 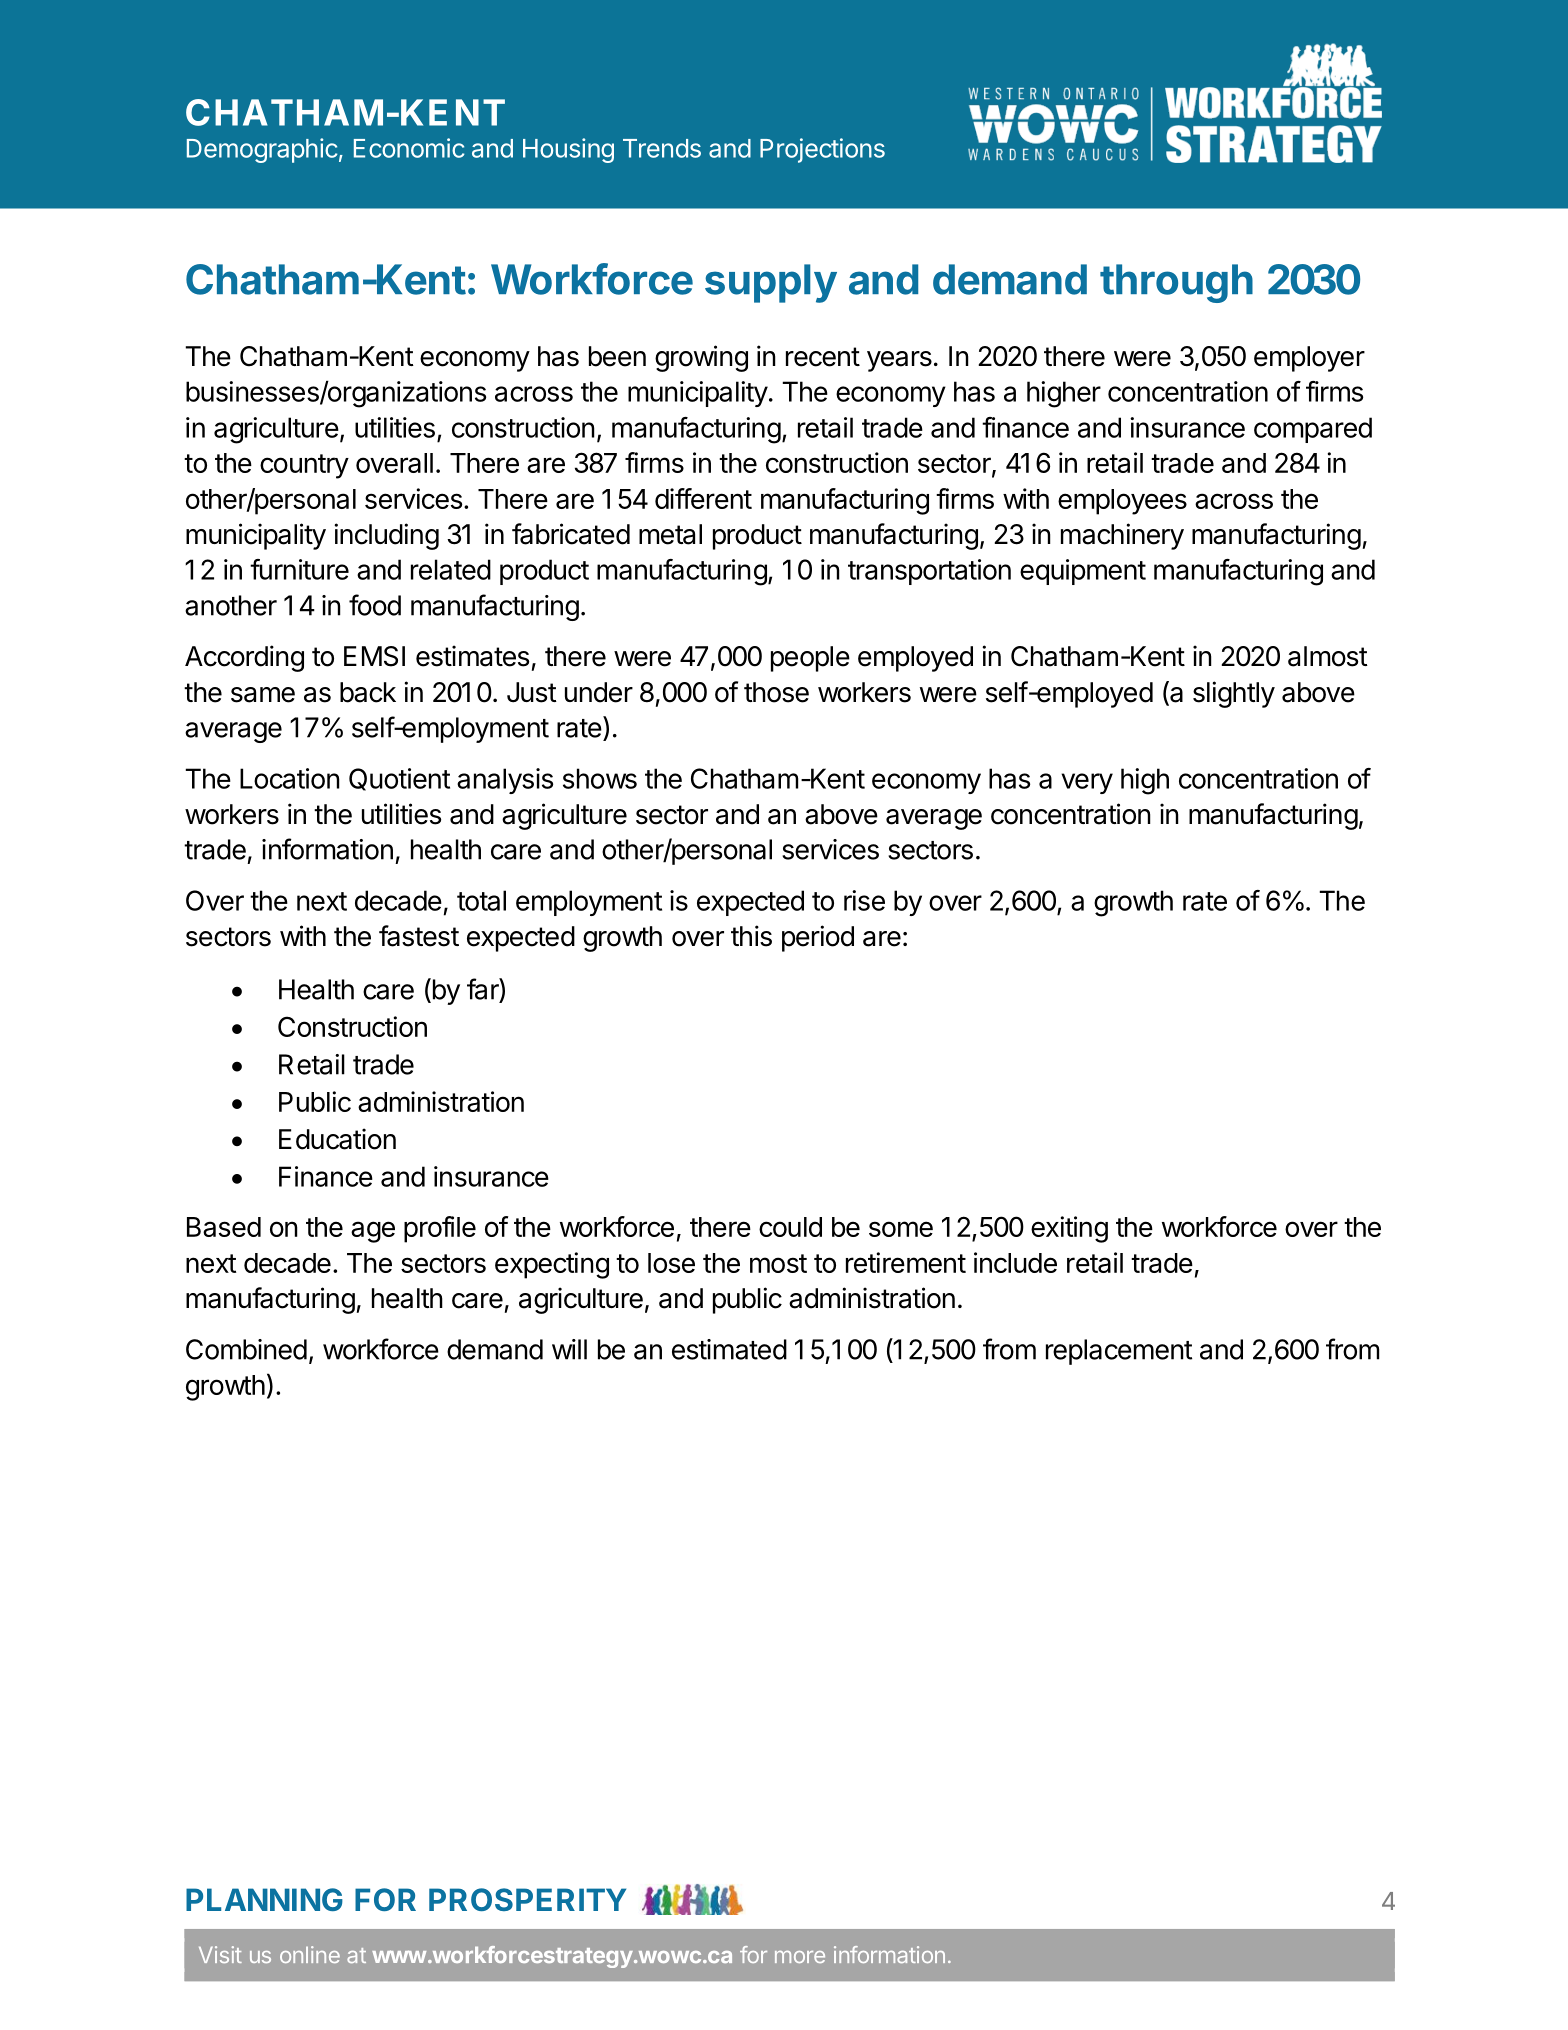 I want to click on PROSPERITY, so click(x=527, y=1899).
